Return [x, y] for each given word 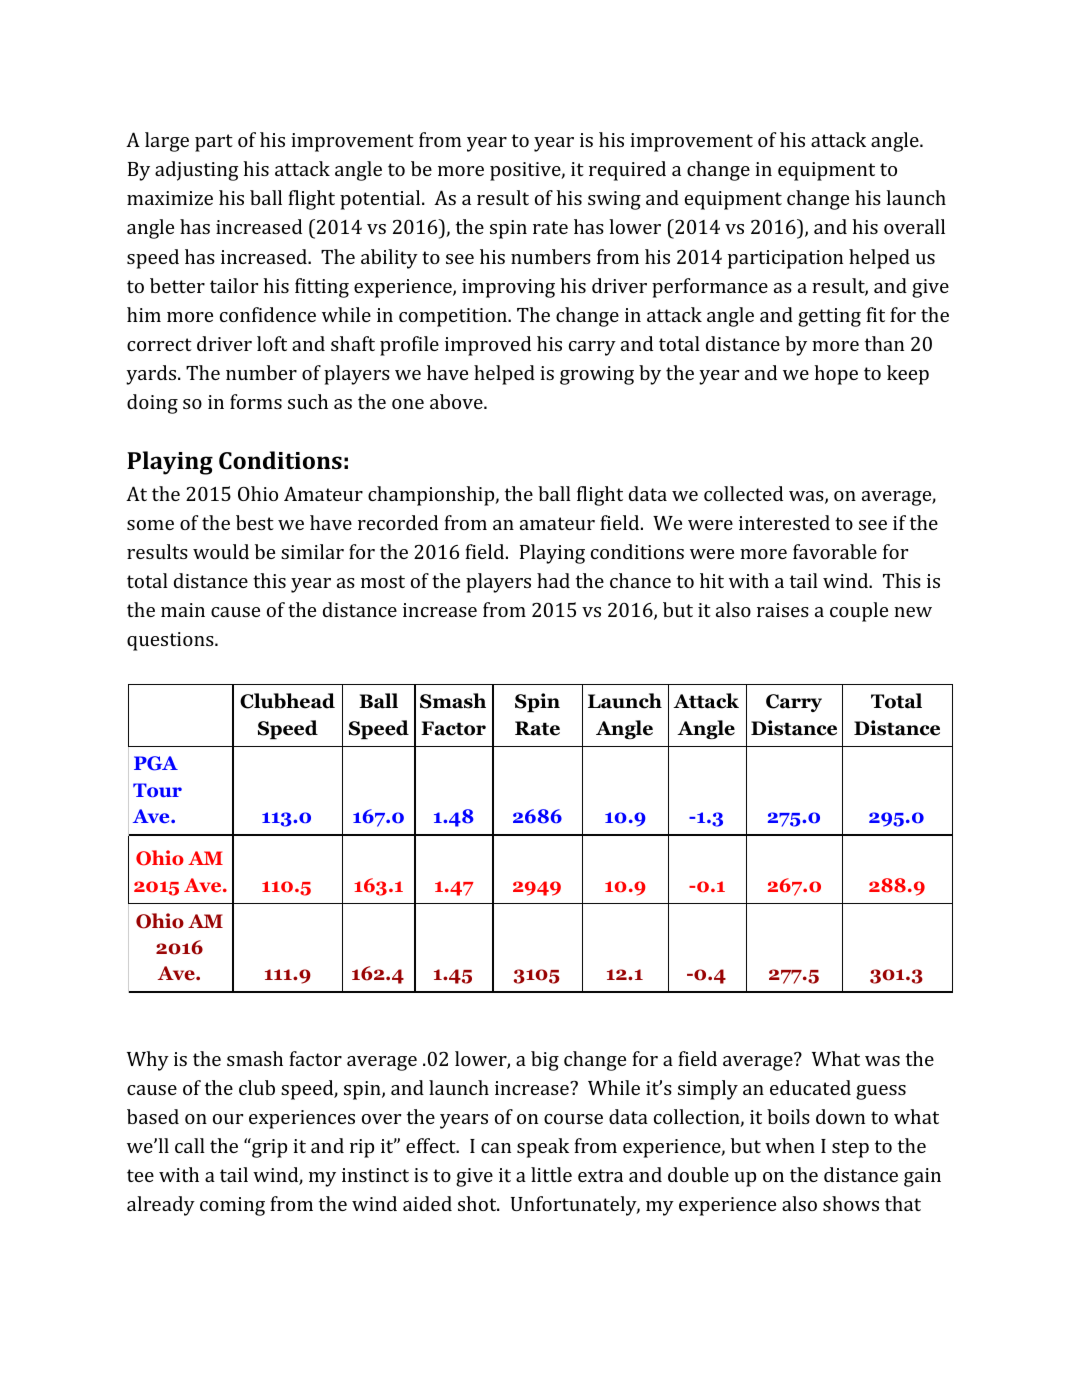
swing [614, 200]
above [457, 401]
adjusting [197, 171]
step [850, 1149]
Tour [157, 790]
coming [232, 1206]
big [545, 1061]
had [553, 580]
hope [836, 375]
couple [859, 612]
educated [810, 1087]
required [627, 171]
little [551, 1174]
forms [256, 401]
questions [171, 641]
